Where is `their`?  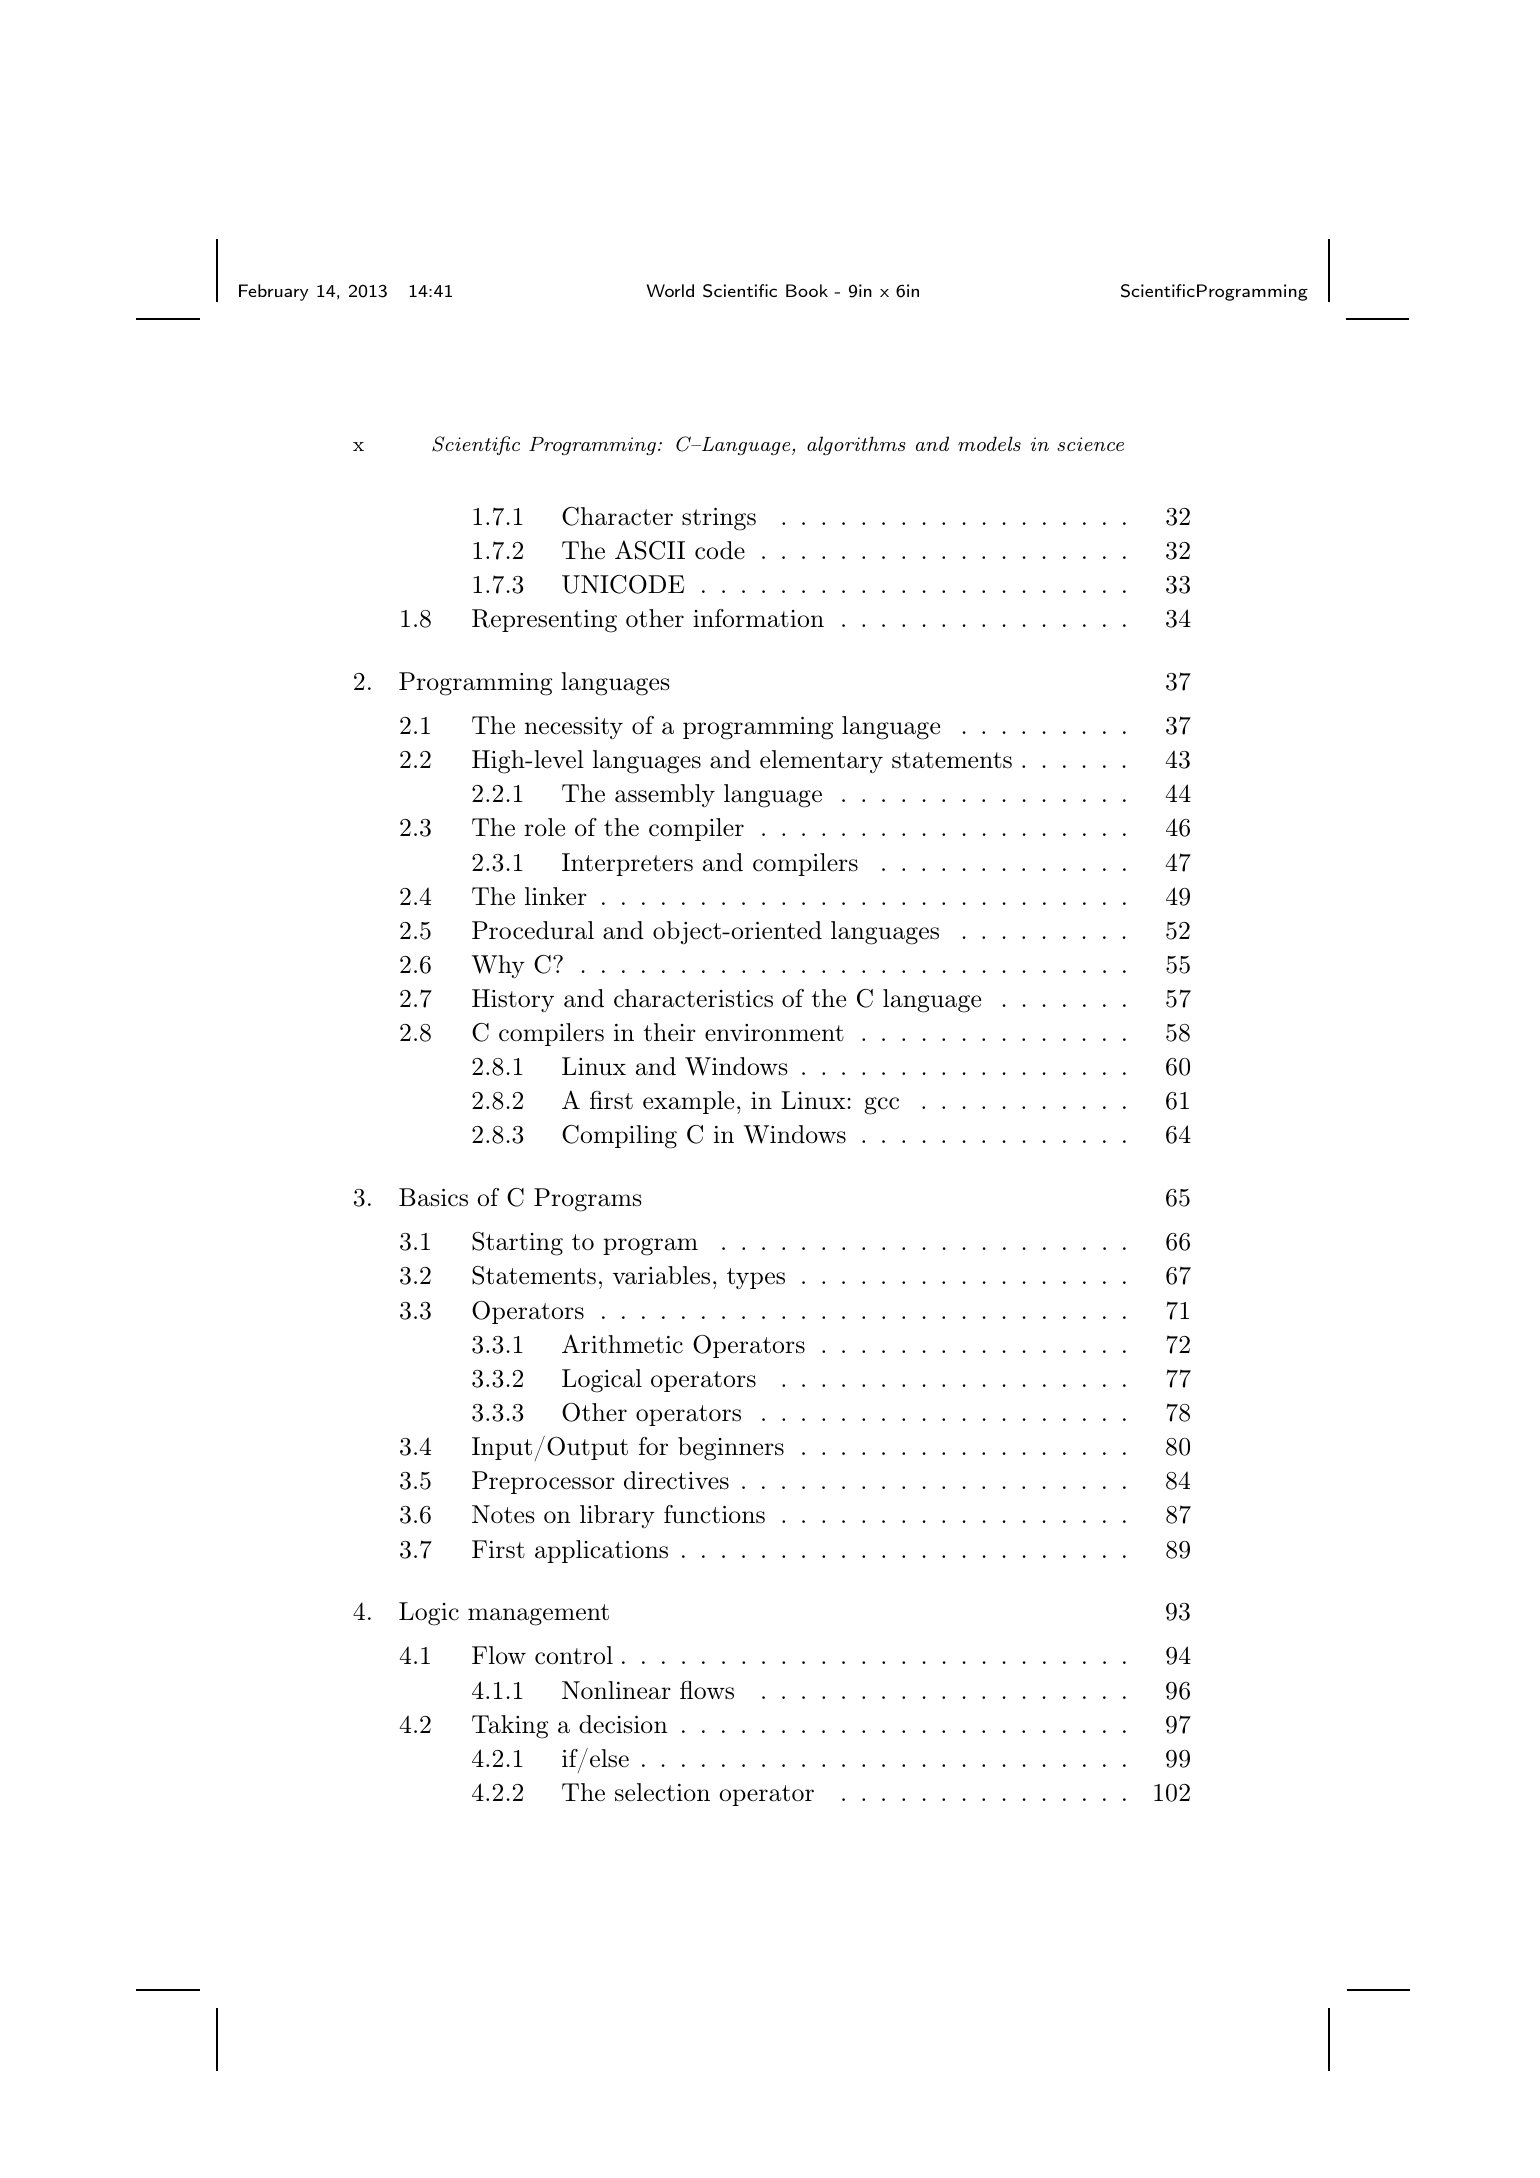
their is located at coordinates (670, 1032).
